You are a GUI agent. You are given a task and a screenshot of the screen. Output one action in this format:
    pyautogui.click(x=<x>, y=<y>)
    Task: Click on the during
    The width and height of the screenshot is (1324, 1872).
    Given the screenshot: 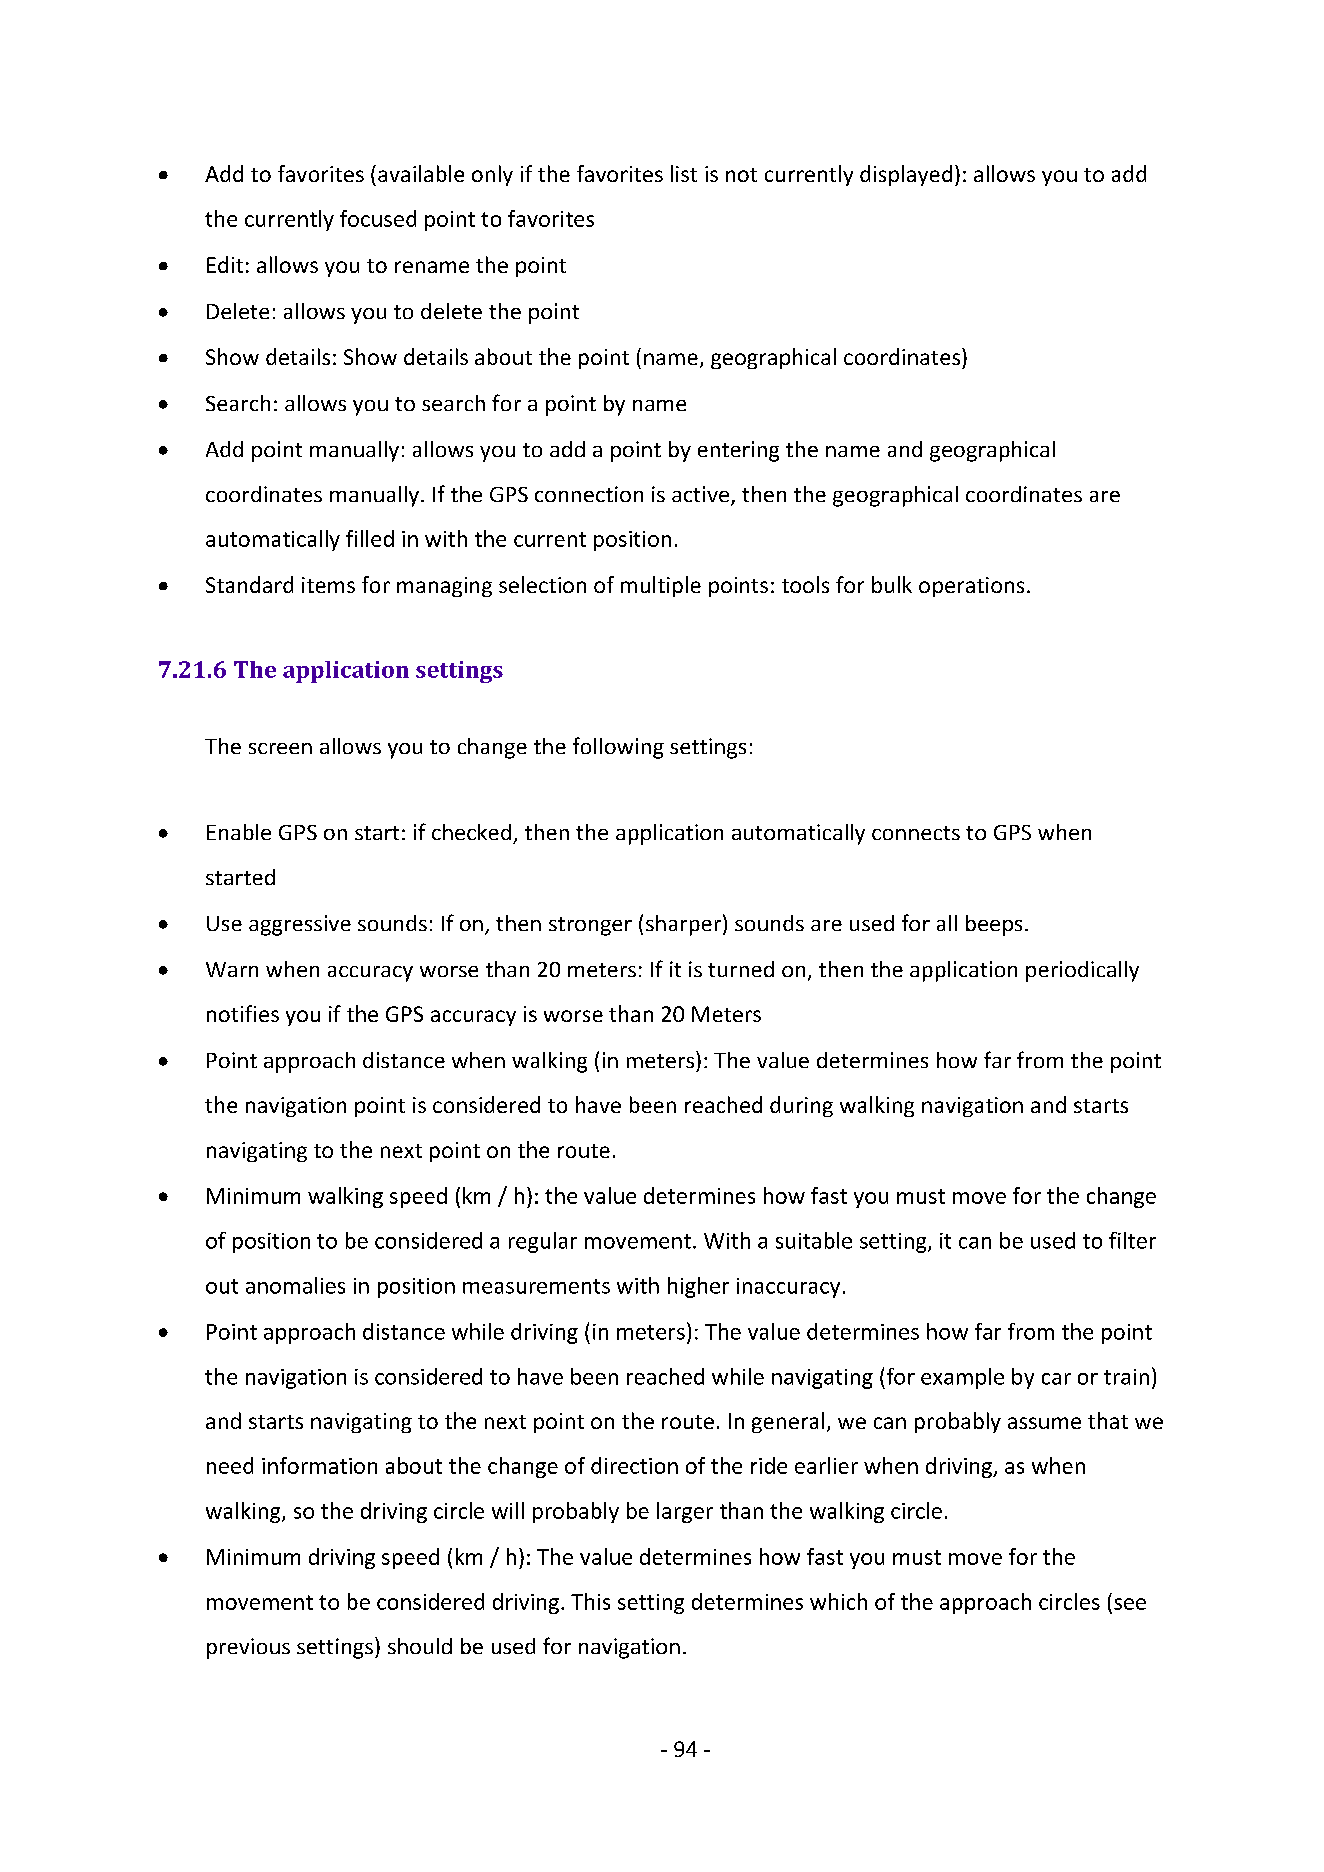 What is the action you would take?
    pyautogui.click(x=801, y=1106)
